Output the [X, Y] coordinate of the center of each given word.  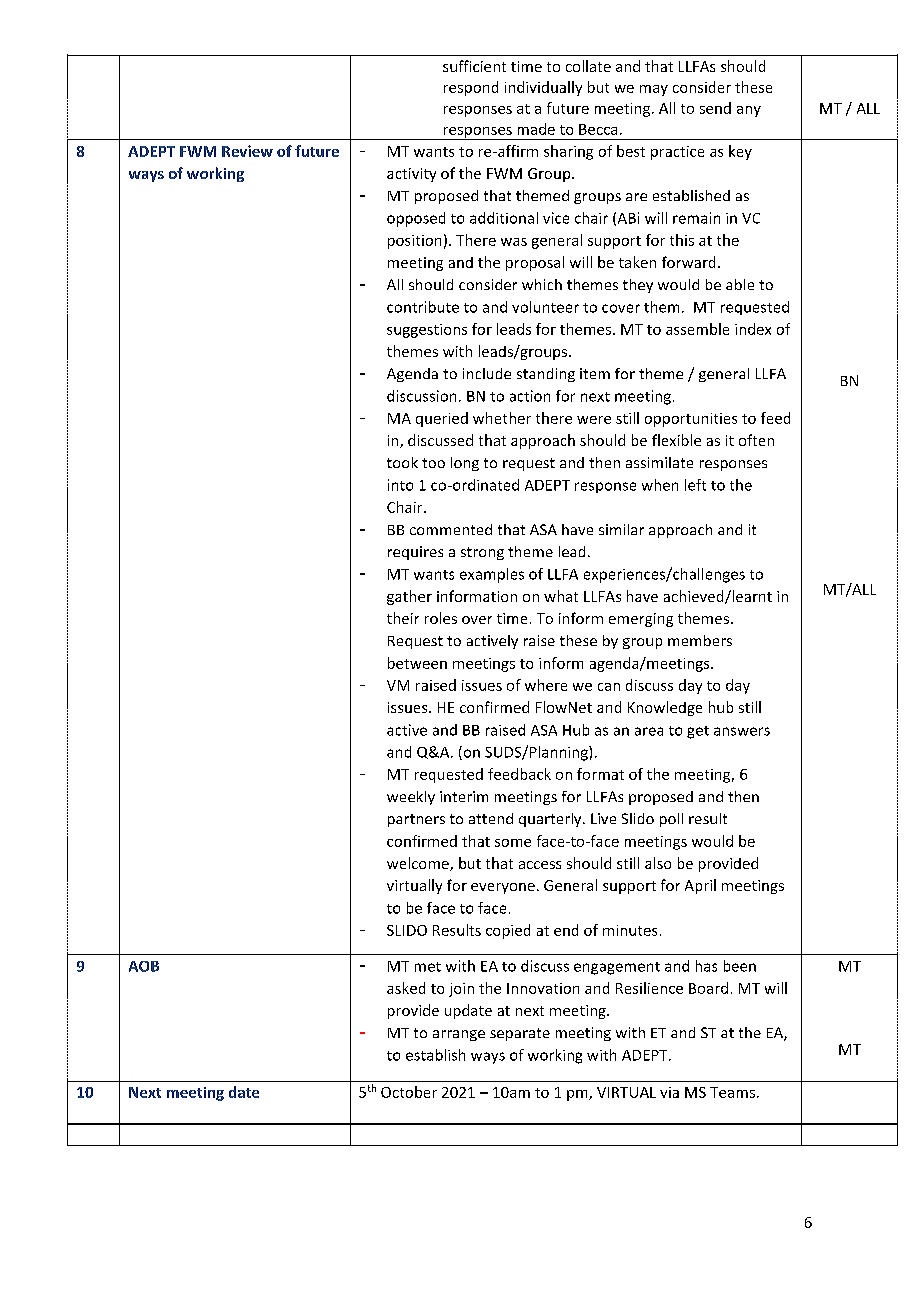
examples [492, 575]
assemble [697, 329]
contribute [423, 307]
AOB [144, 966]
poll [671, 820]
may [654, 90]
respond [471, 88]
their [403, 618]
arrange [459, 1035]
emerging [641, 620]
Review [247, 151]
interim [464, 796]
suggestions [427, 331]
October [409, 1092]
